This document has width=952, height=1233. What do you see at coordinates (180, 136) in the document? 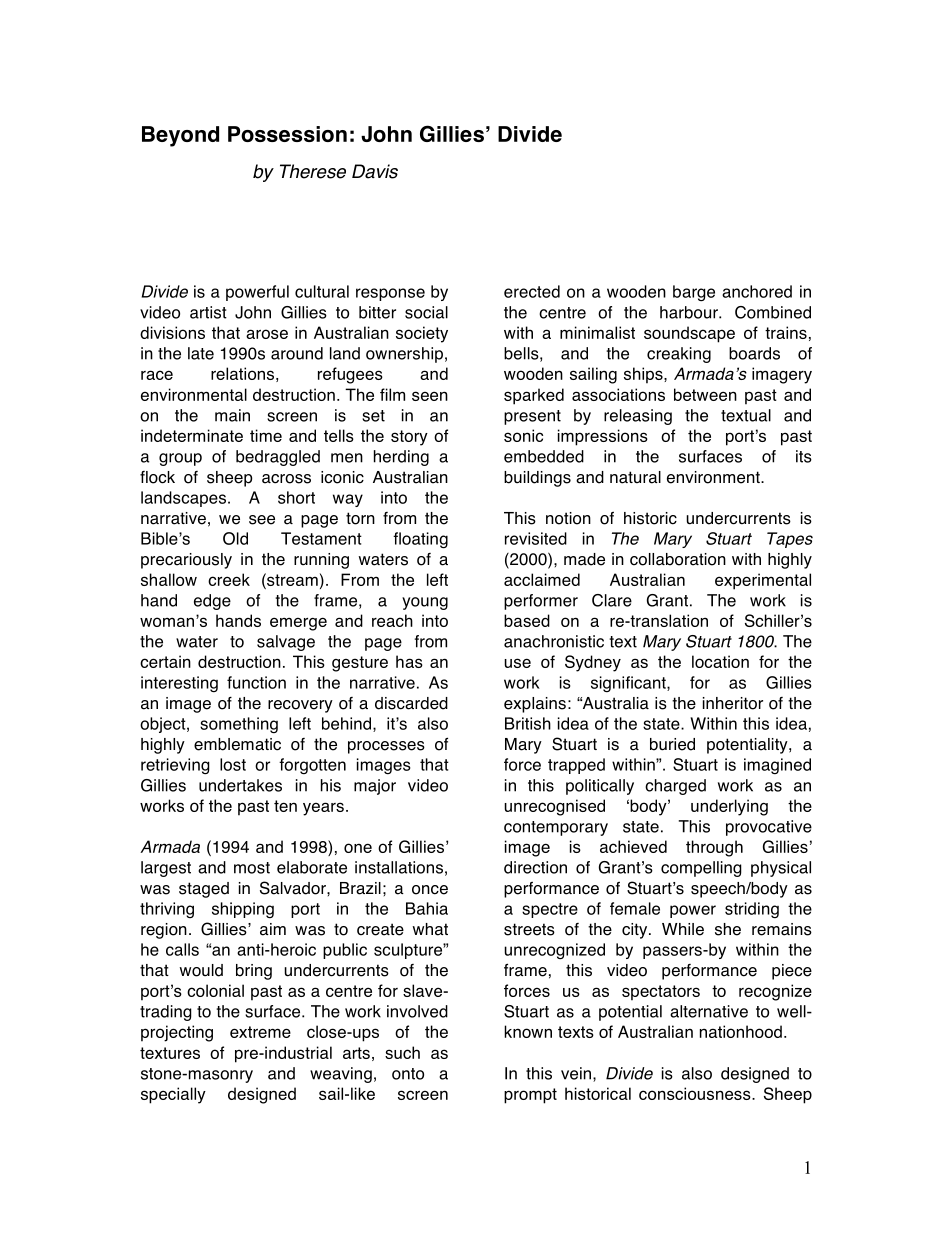
I see `Beyond` at bounding box center [180, 136].
